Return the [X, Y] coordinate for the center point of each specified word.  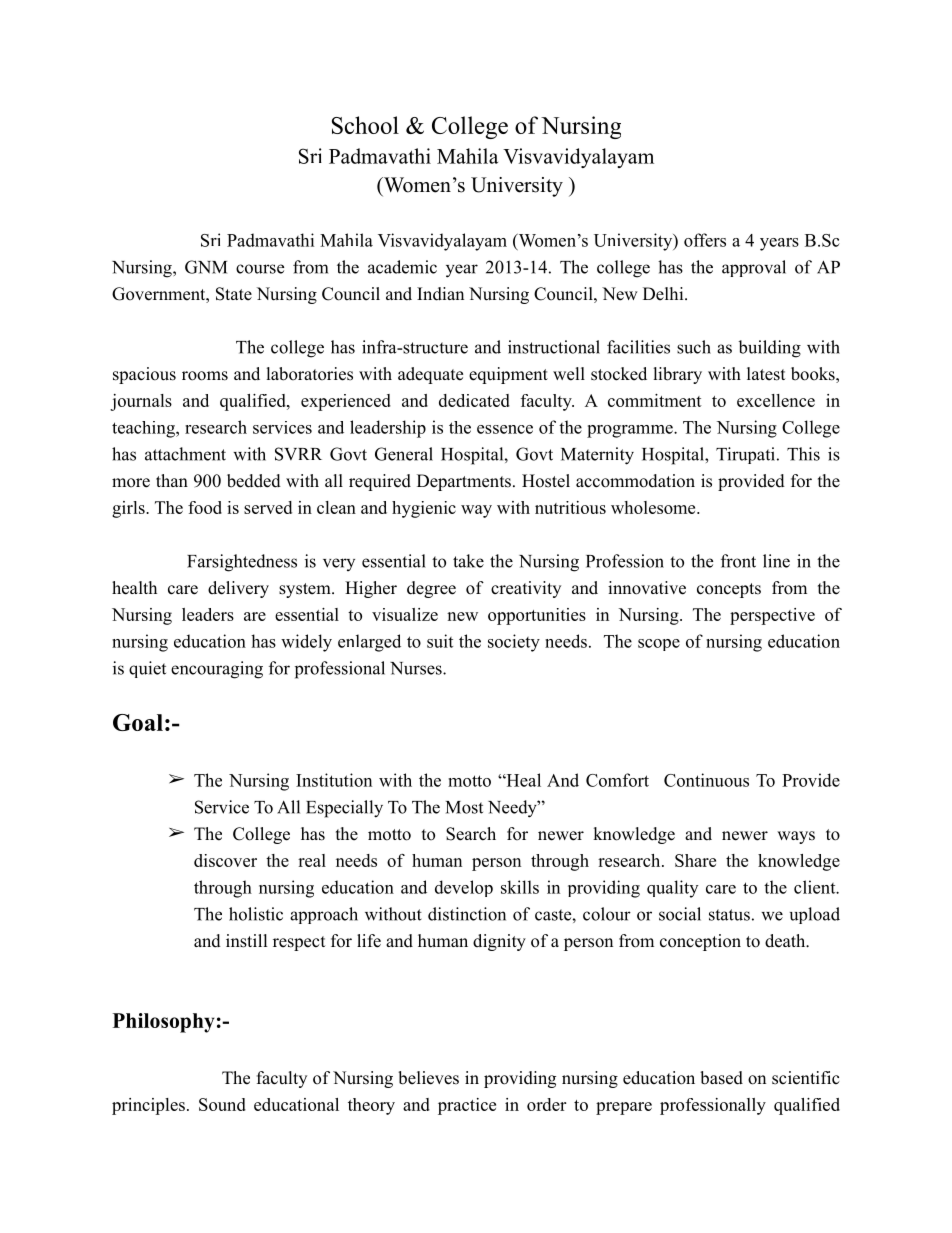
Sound [222, 1104]
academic [402, 267]
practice [467, 1106]
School [365, 125]
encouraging [217, 670]
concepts [729, 590]
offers [705, 240]
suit [440, 641]
